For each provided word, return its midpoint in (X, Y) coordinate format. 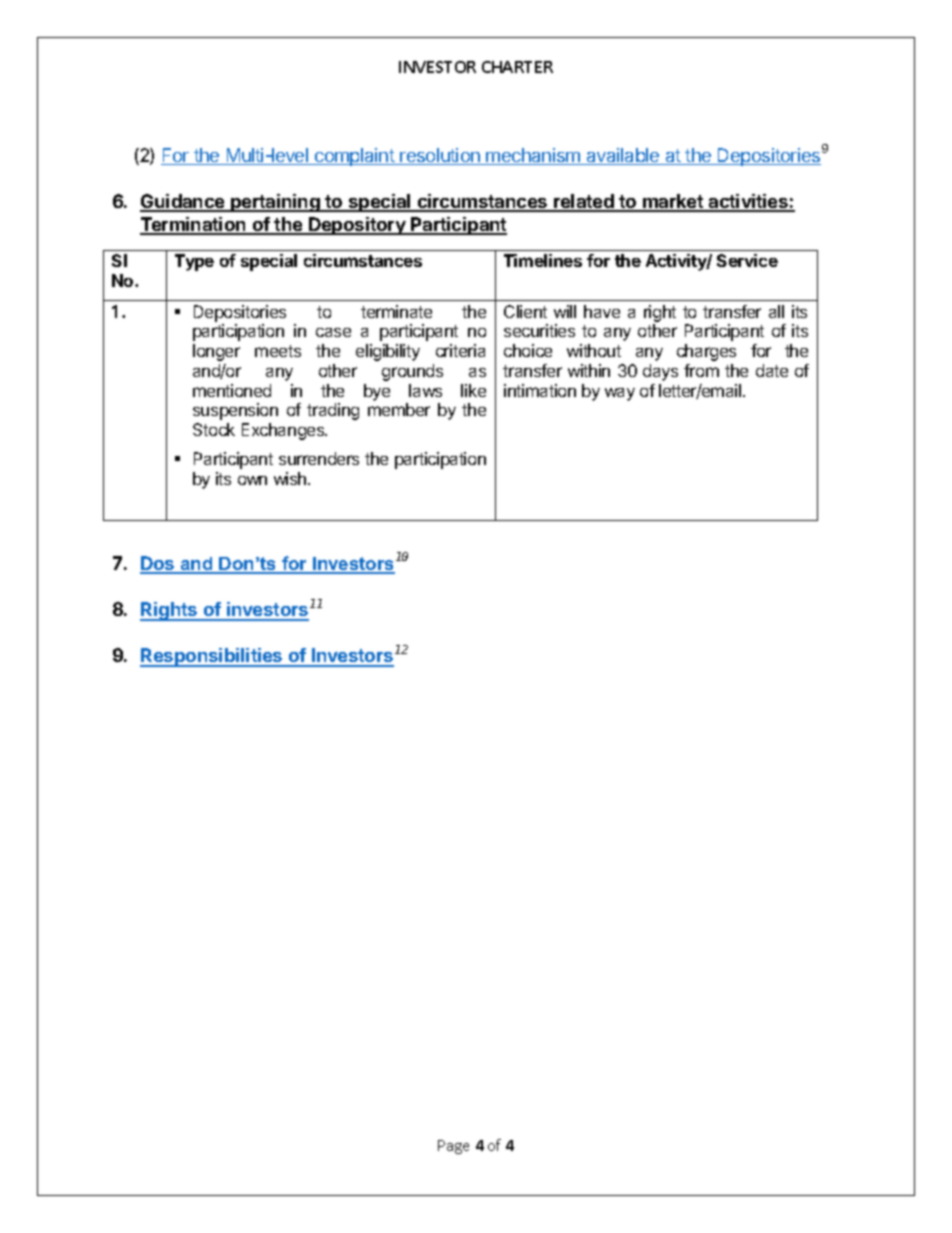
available (623, 156)
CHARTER (517, 67)
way (620, 394)
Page (453, 1147)
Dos (158, 564)
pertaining (275, 203)
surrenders (319, 458)
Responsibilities (212, 657)
